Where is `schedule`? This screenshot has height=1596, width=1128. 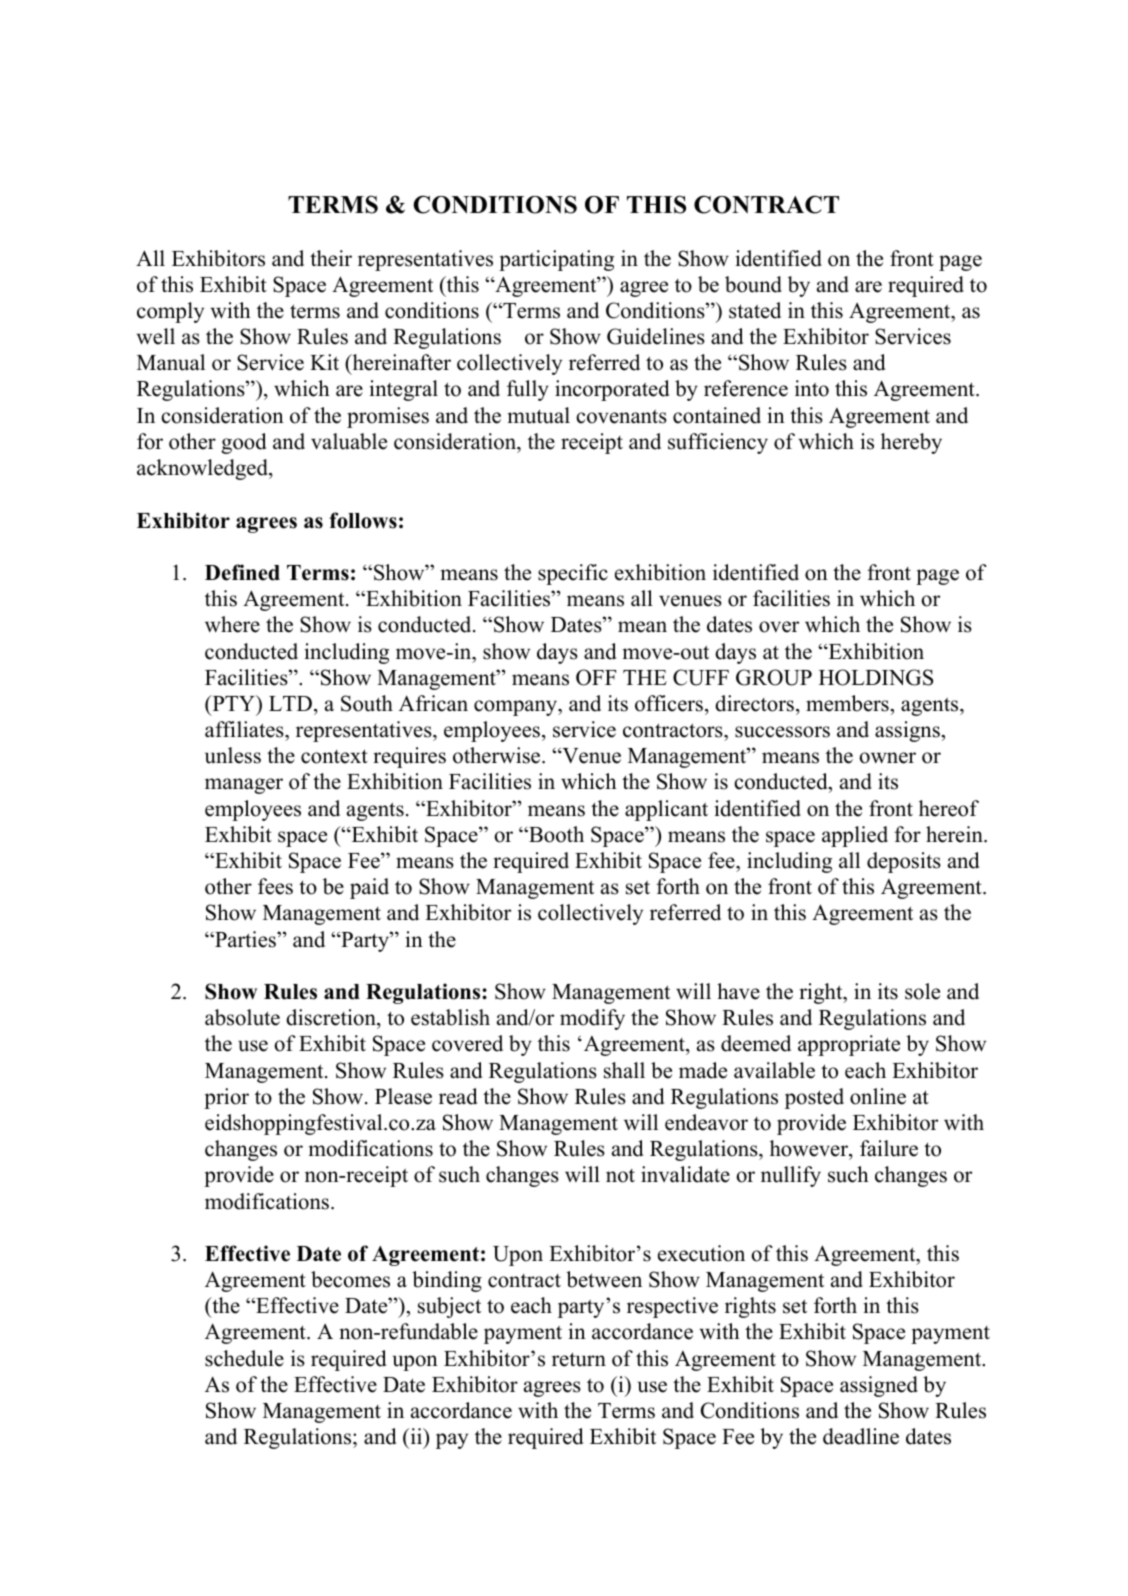
schedule is located at coordinates (244, 1358).
